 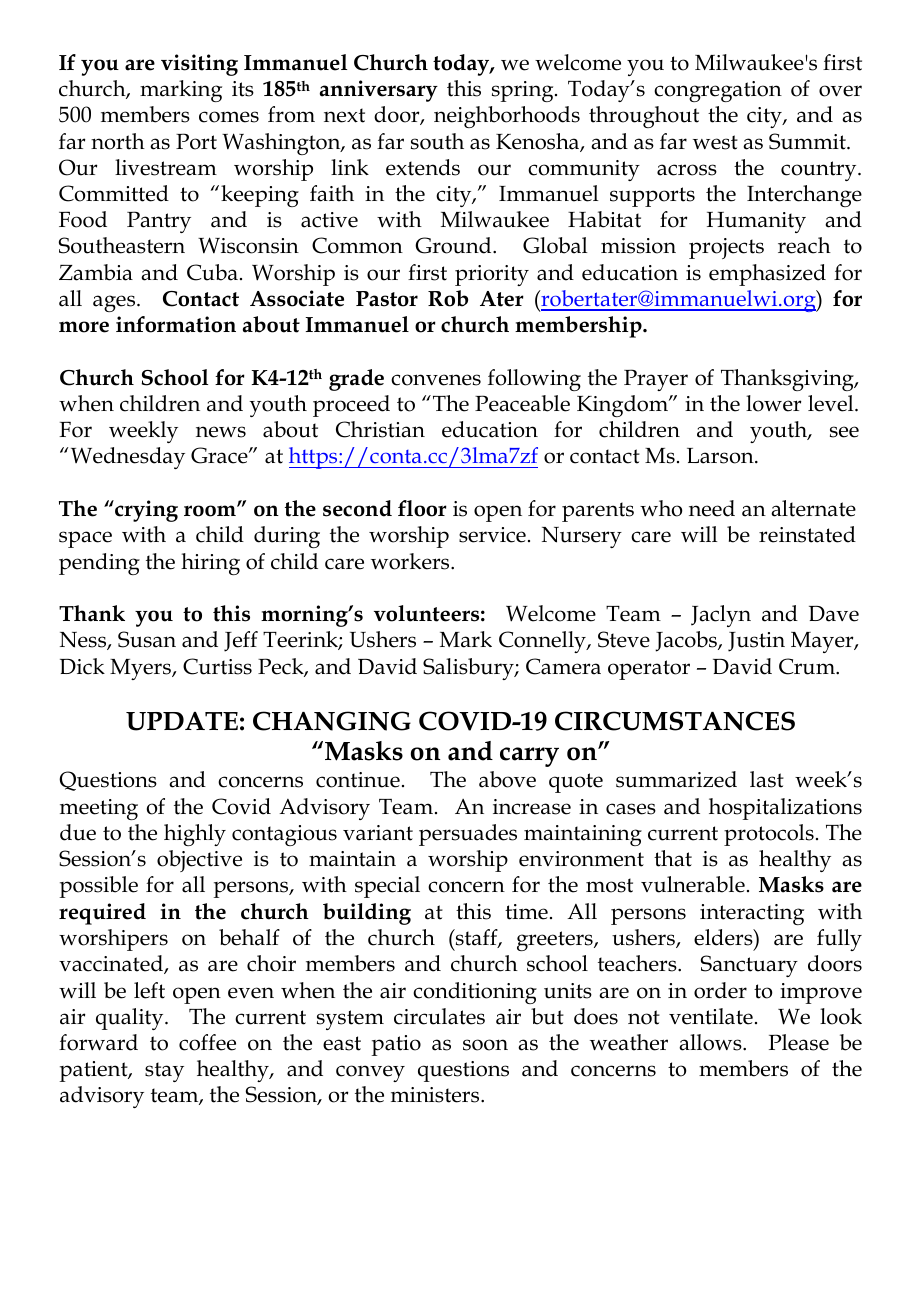 I want to click on neighborhoods, so click(x=507, y=117).
